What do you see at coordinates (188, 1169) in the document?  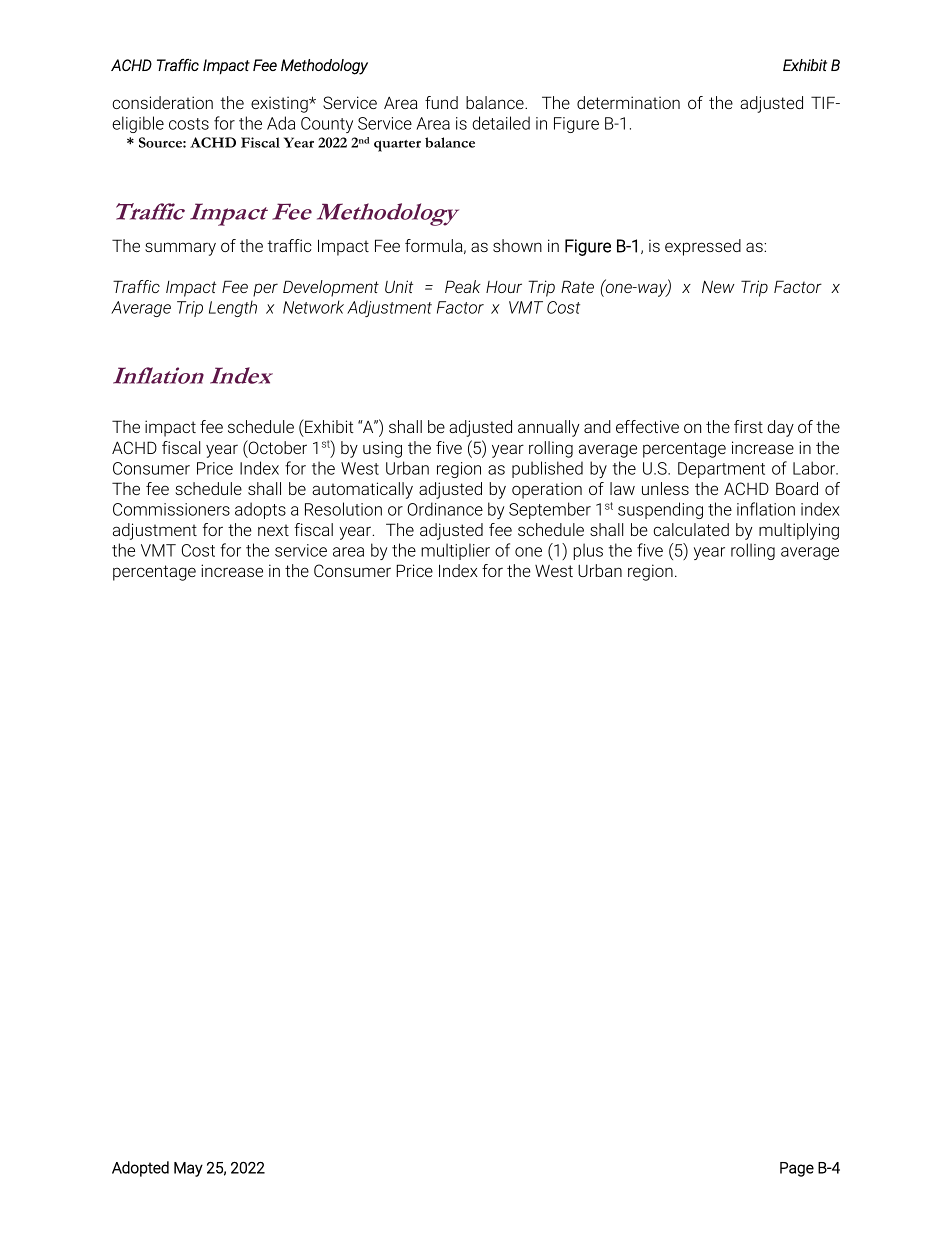 I see `May` at bounding box center [188, 1169].
